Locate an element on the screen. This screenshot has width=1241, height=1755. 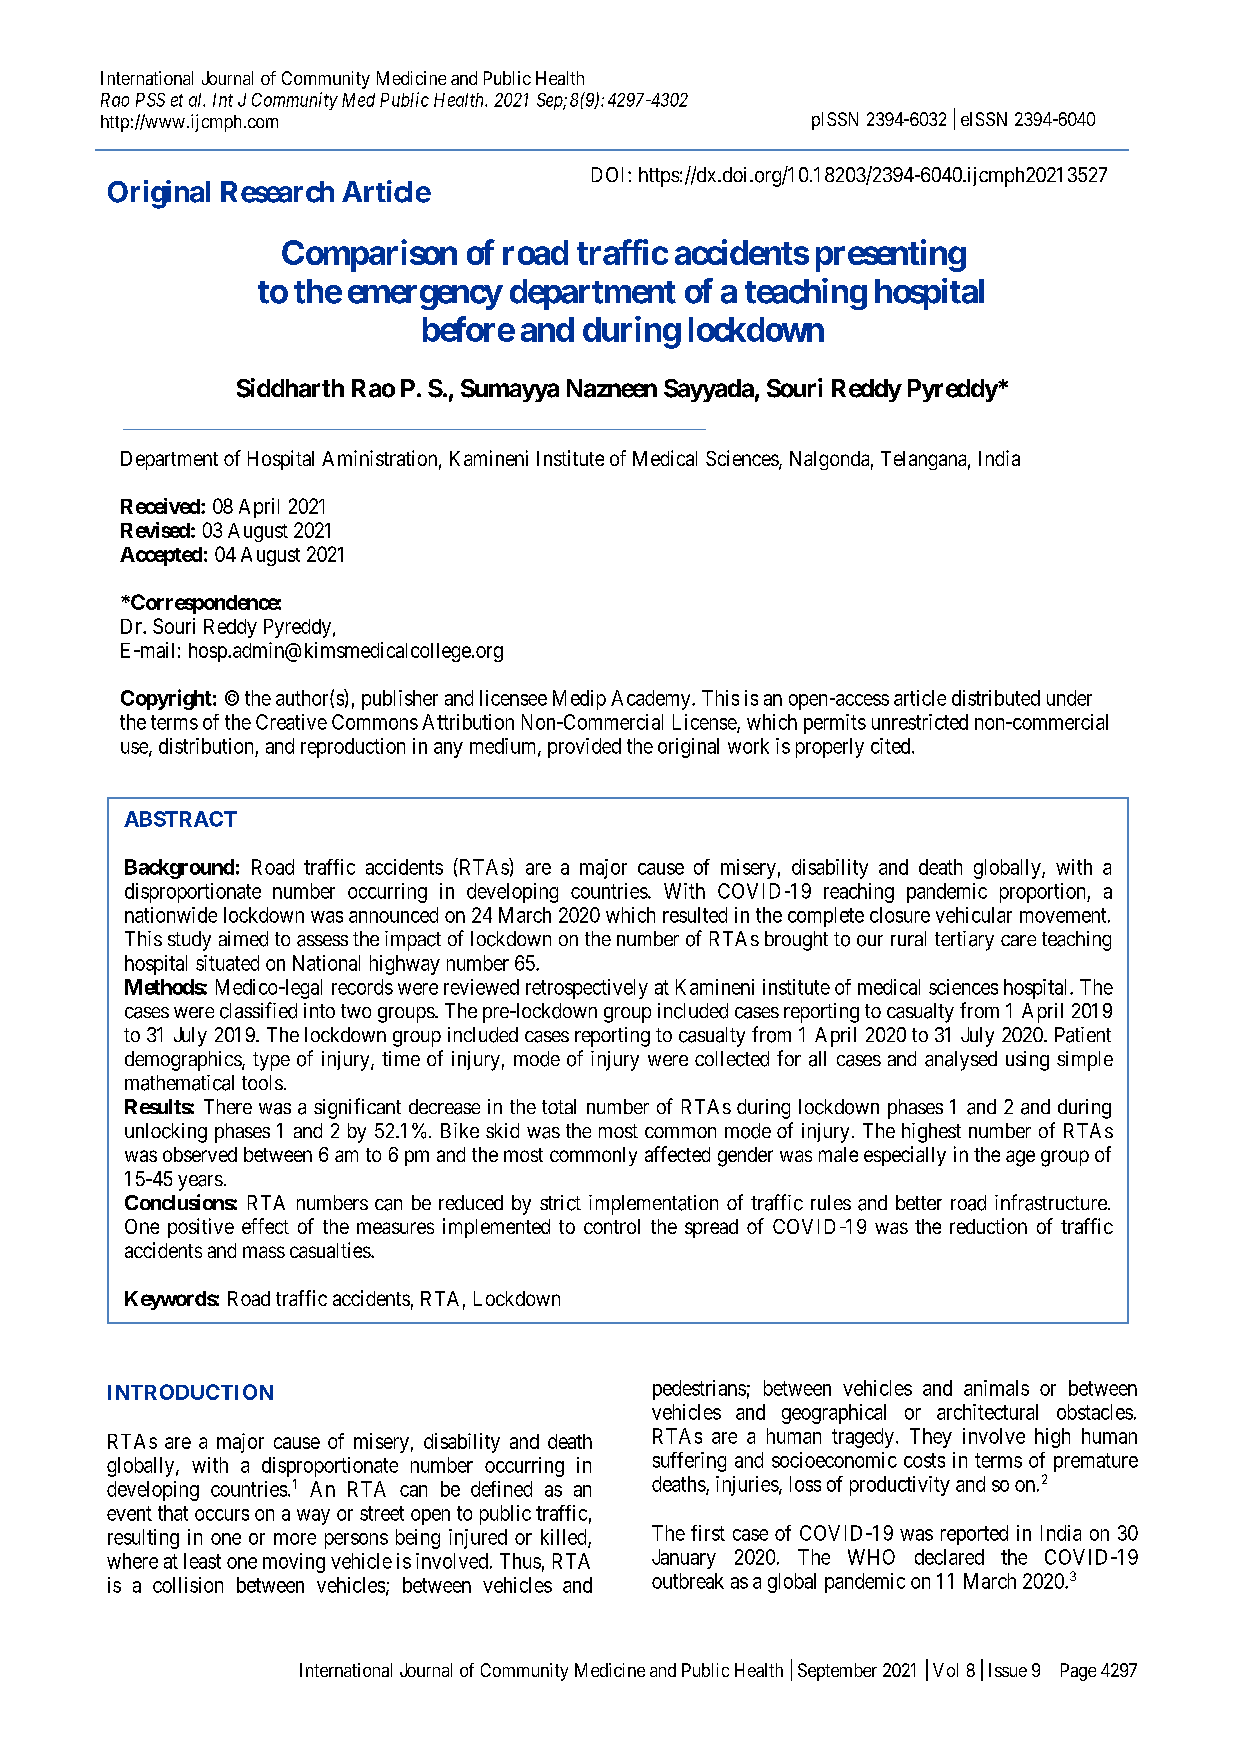
distributed is located at coordinates (996, 698).
